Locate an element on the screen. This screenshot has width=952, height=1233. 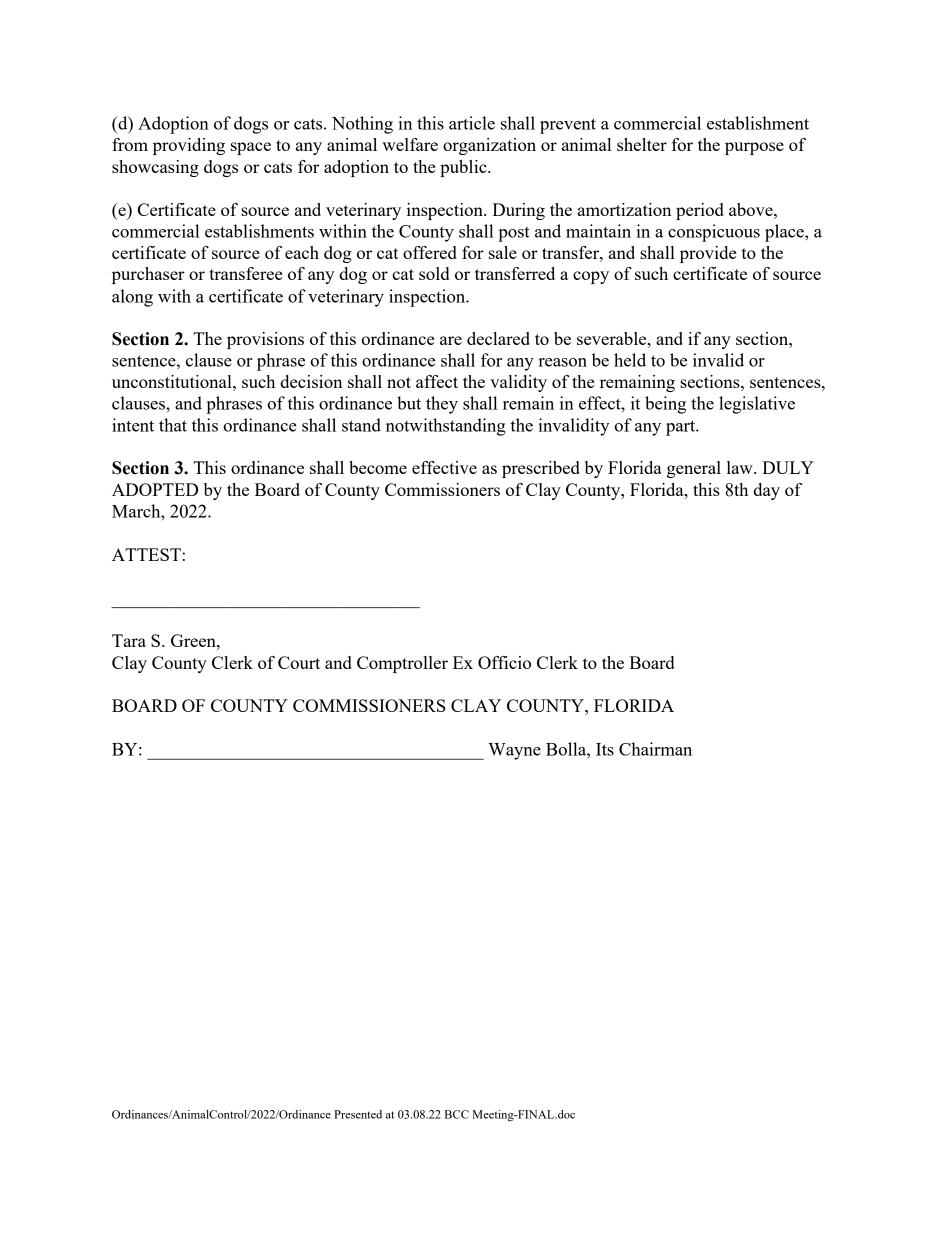
day is located at coordinates (766, 491).
